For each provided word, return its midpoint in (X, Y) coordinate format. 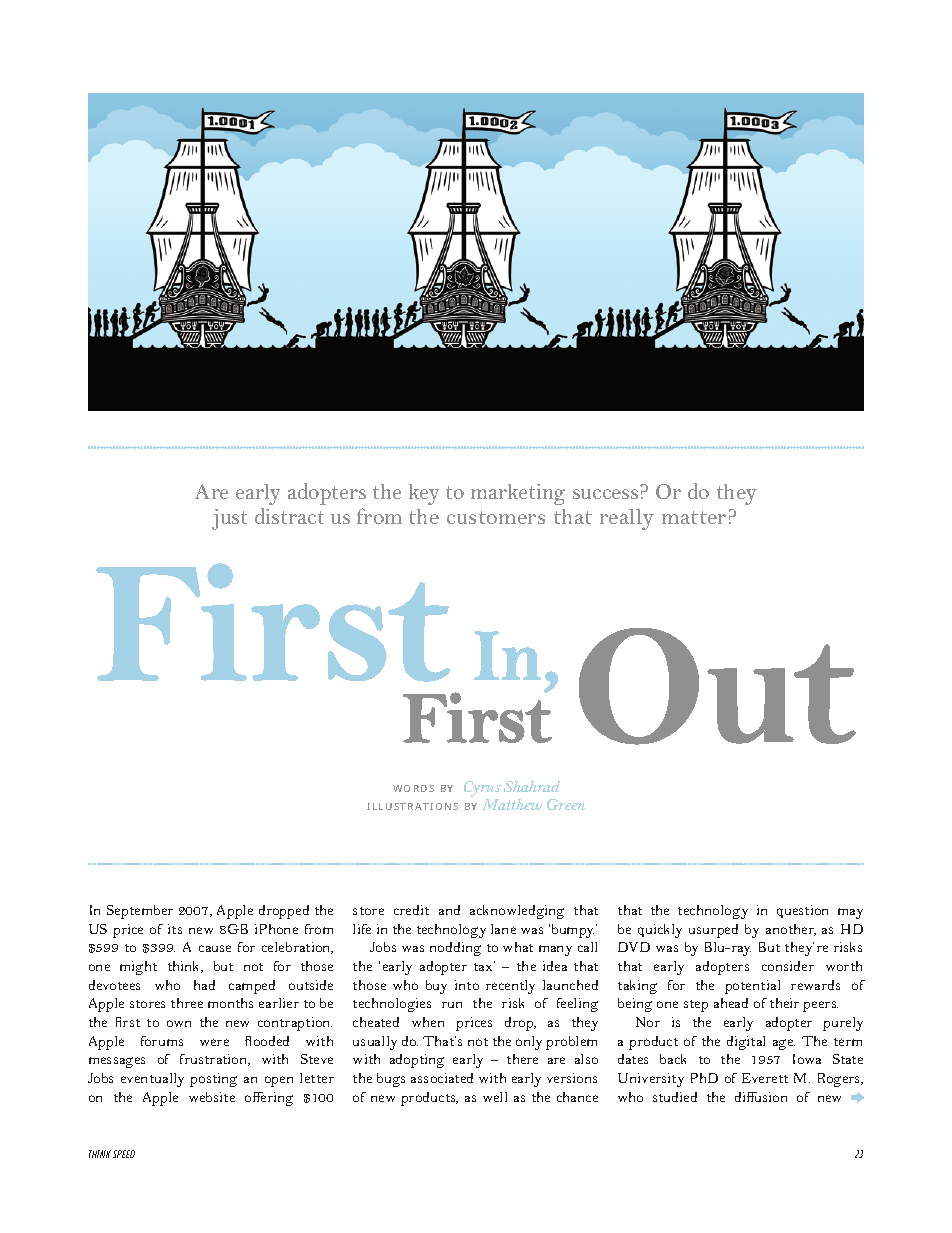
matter (694, 517)
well (495, 1097)
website (212, 1097)
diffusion (761, 1097)
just (229, 519)
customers (496, 517)
